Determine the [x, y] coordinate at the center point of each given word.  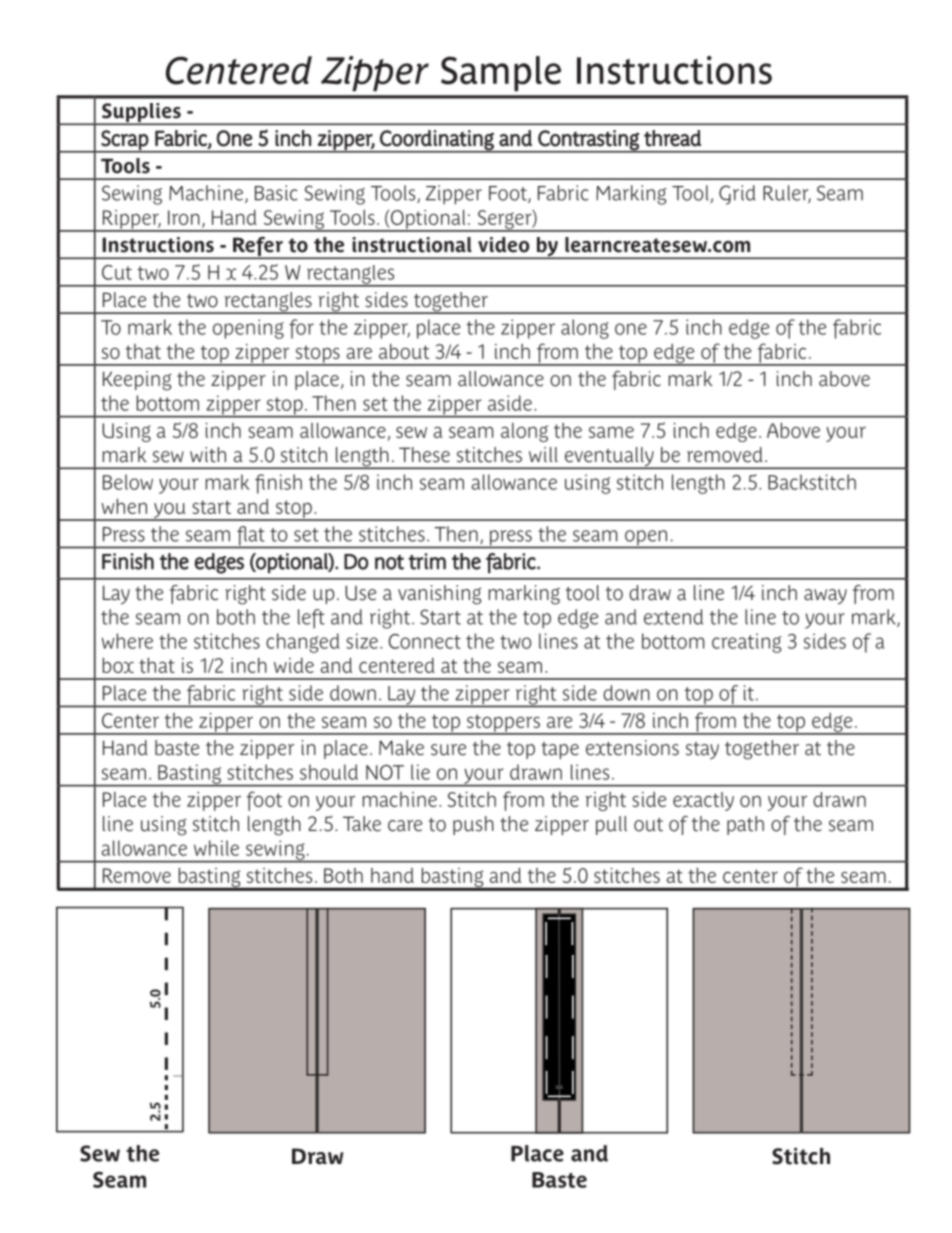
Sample [501, 73]
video [504, 245]
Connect [424, 641]
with [208, 455]
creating [746, 643]
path [745, 825]
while [216, 848]
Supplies [141, 114]
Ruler [787, 194]
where [127, 641]
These [424, 455]
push [473, 825]
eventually [609, 458]
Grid [737, 195]
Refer [258, 248]
